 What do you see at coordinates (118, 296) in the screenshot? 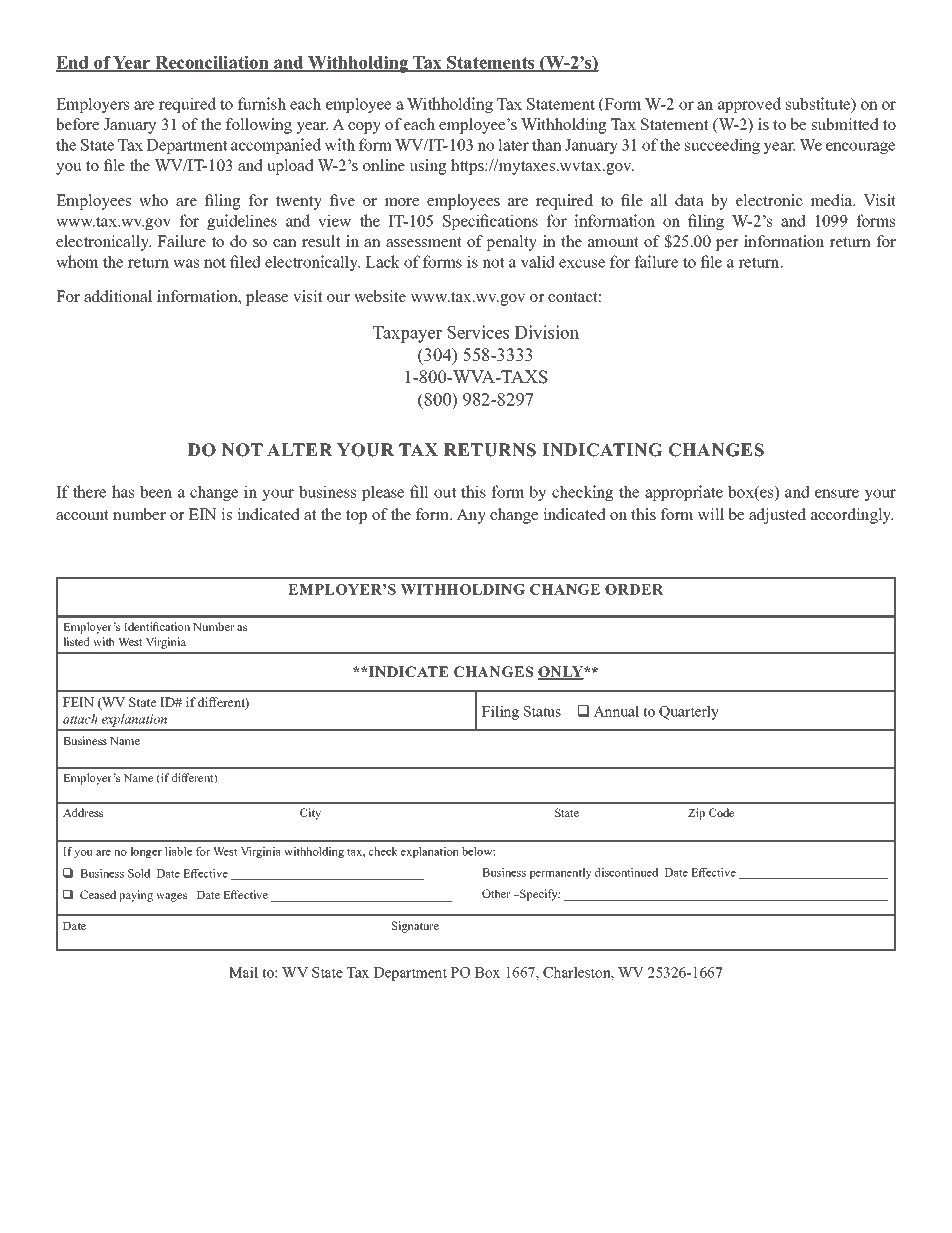
I see `additional` at bounding box center [118, 296].
